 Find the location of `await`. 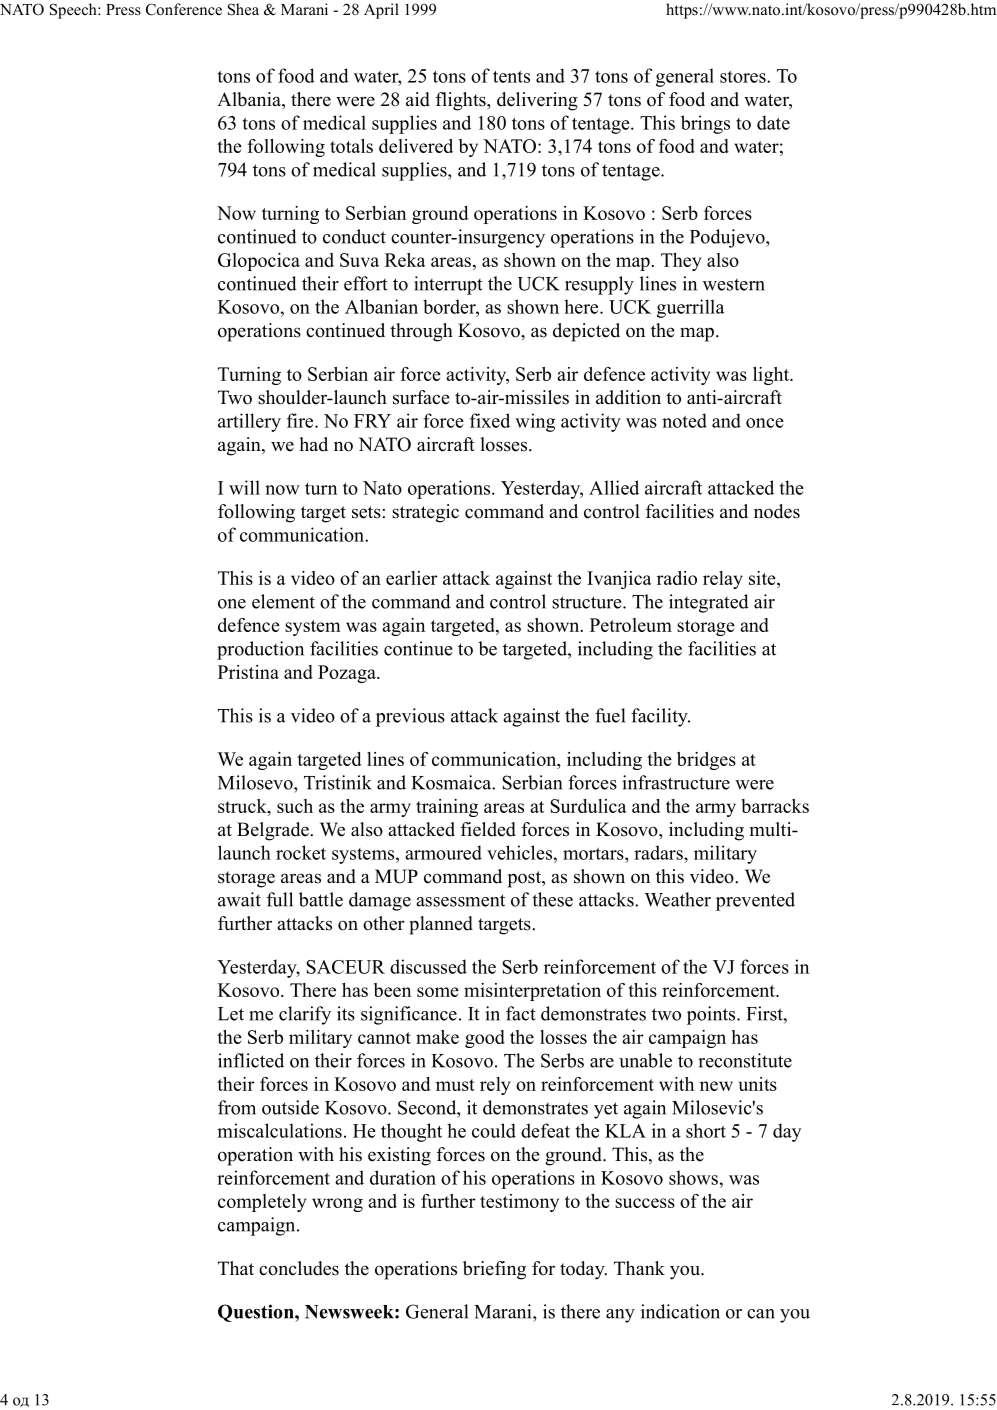

await is located at coordinates (239, 899).
